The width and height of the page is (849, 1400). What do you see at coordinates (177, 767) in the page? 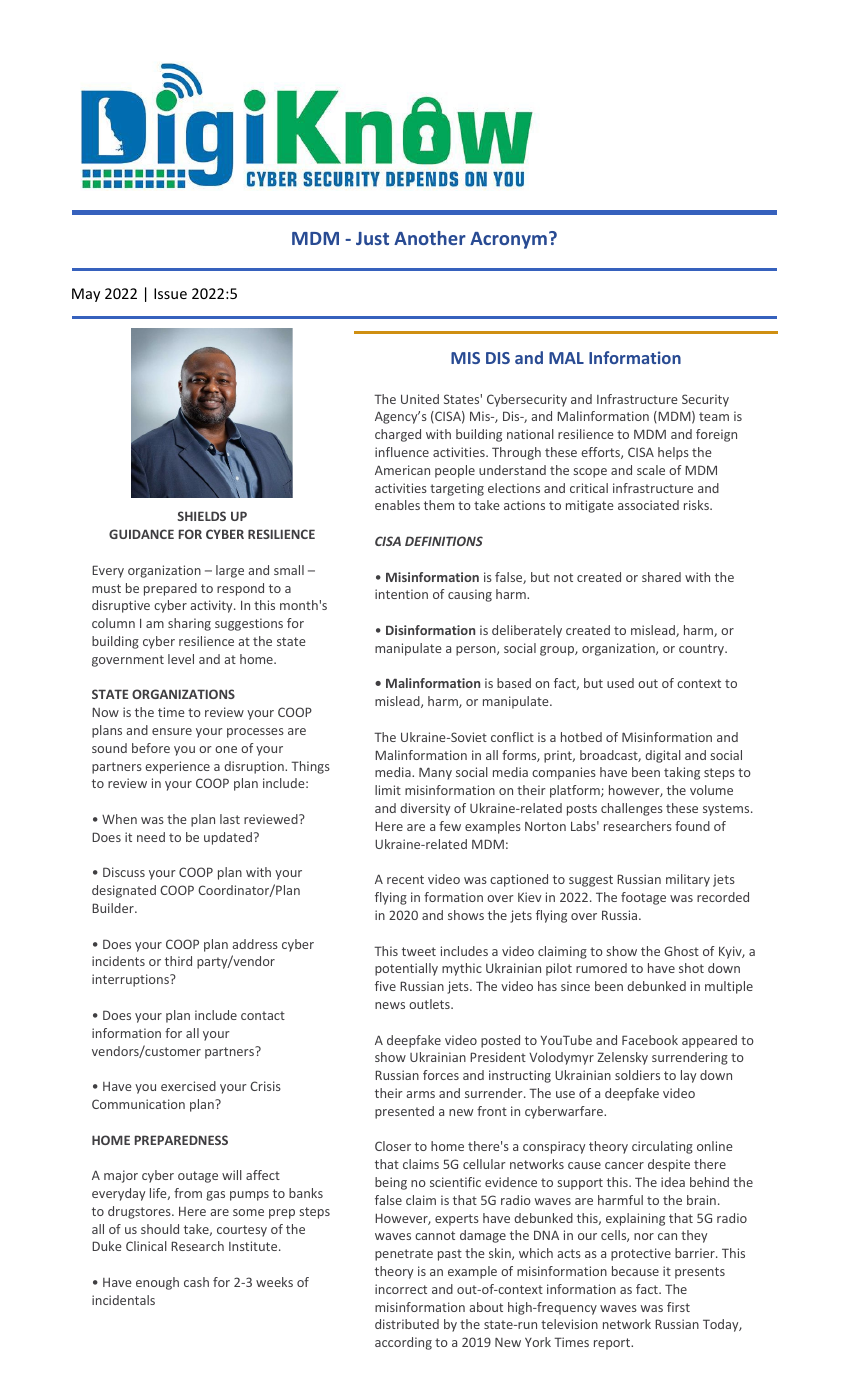
I see `experience` at bounding box center [177, 767].
